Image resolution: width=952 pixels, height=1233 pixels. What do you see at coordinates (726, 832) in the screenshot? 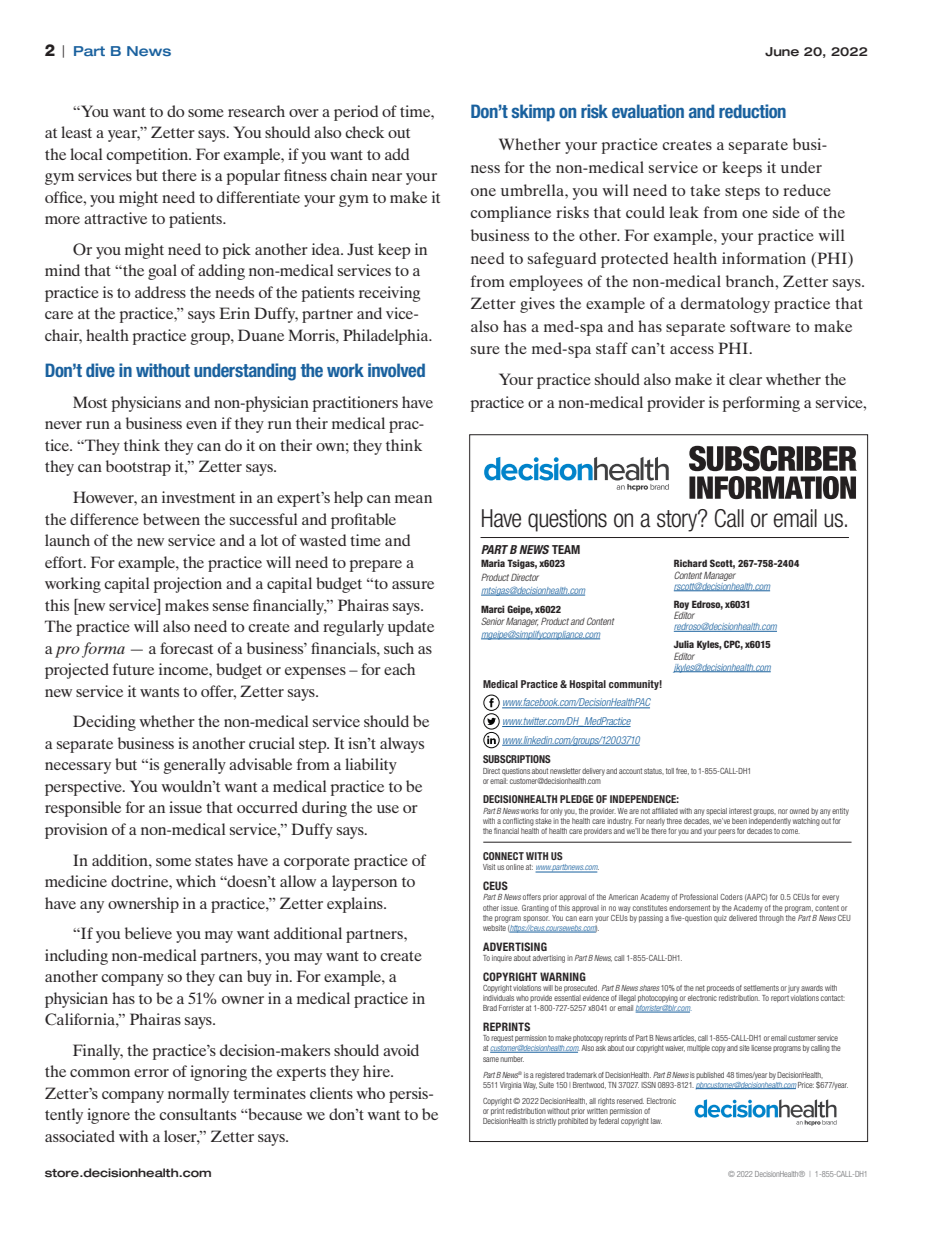
I see `peers` at bounding box center [726, 832].
